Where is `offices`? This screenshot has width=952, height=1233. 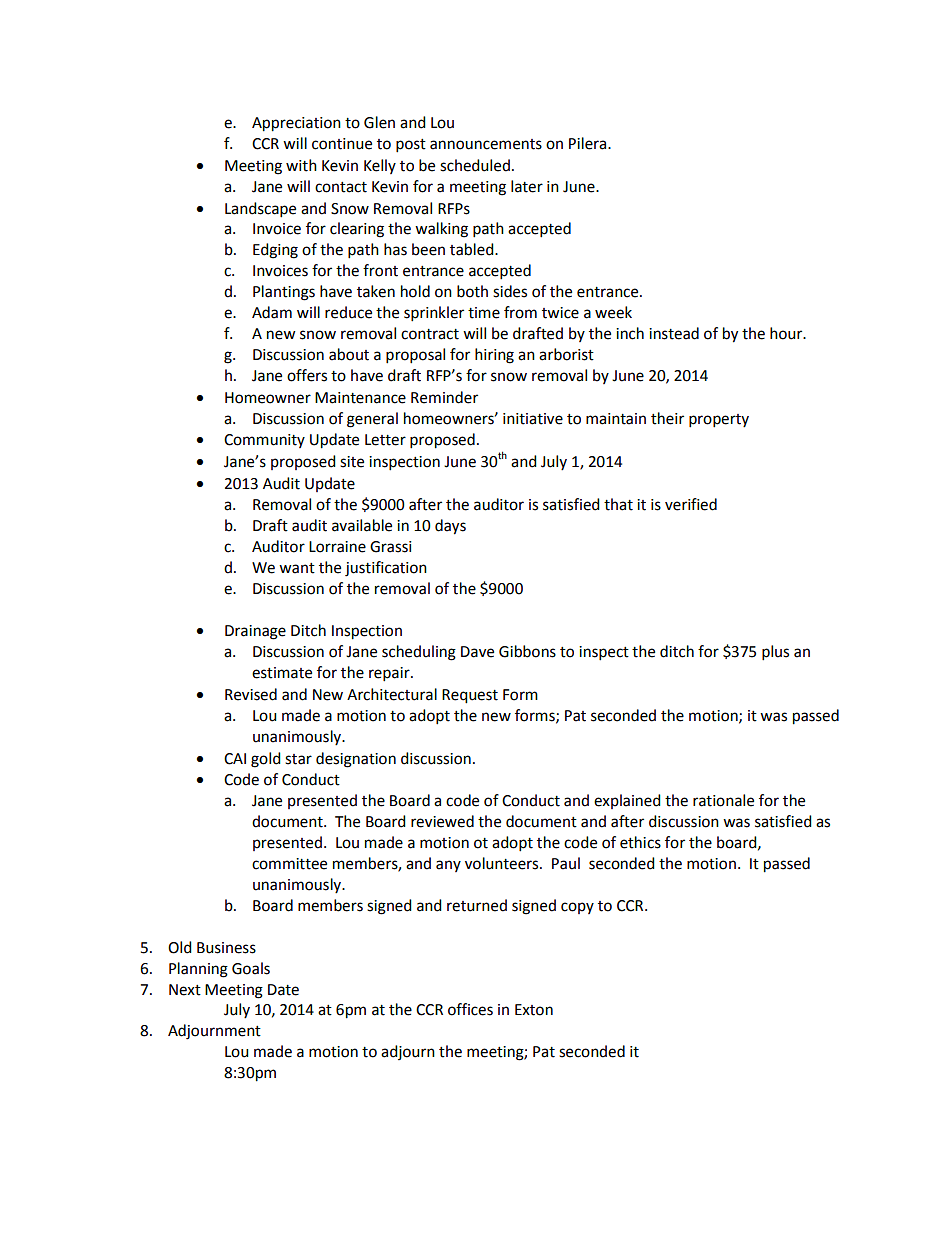
offices is located at coordinates (470, 1009).
